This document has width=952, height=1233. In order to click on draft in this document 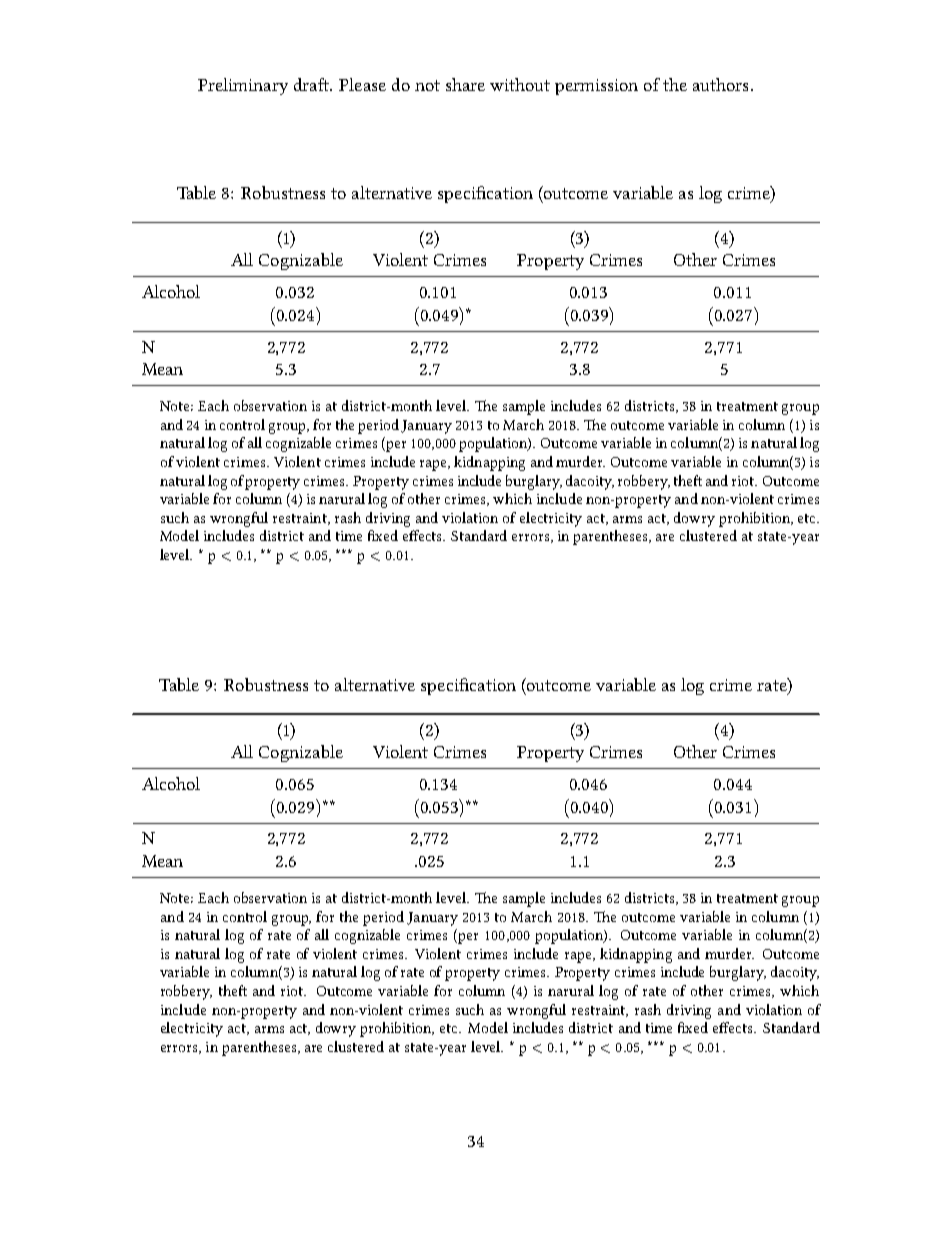, I will do `click(312, 84)`.
